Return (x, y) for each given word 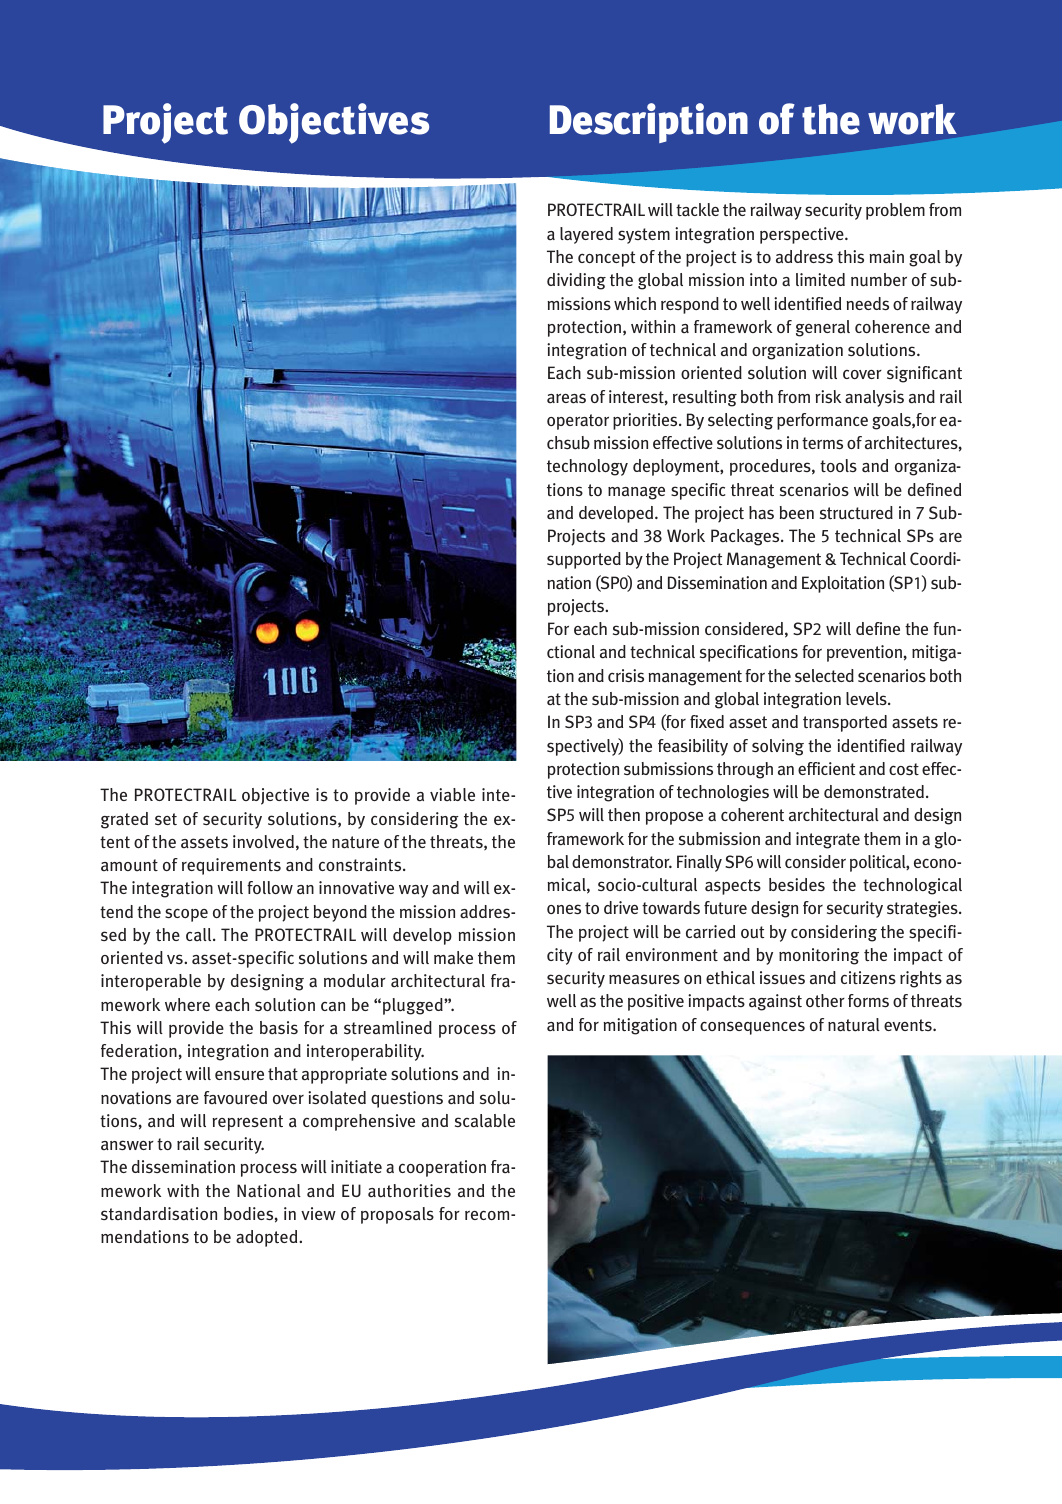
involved (263, 841)
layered (586, 235)
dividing (576, 281)
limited (820, 279)
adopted (268, 1238)
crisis (626, 675)
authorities (409, 1191)
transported (845, 723)
